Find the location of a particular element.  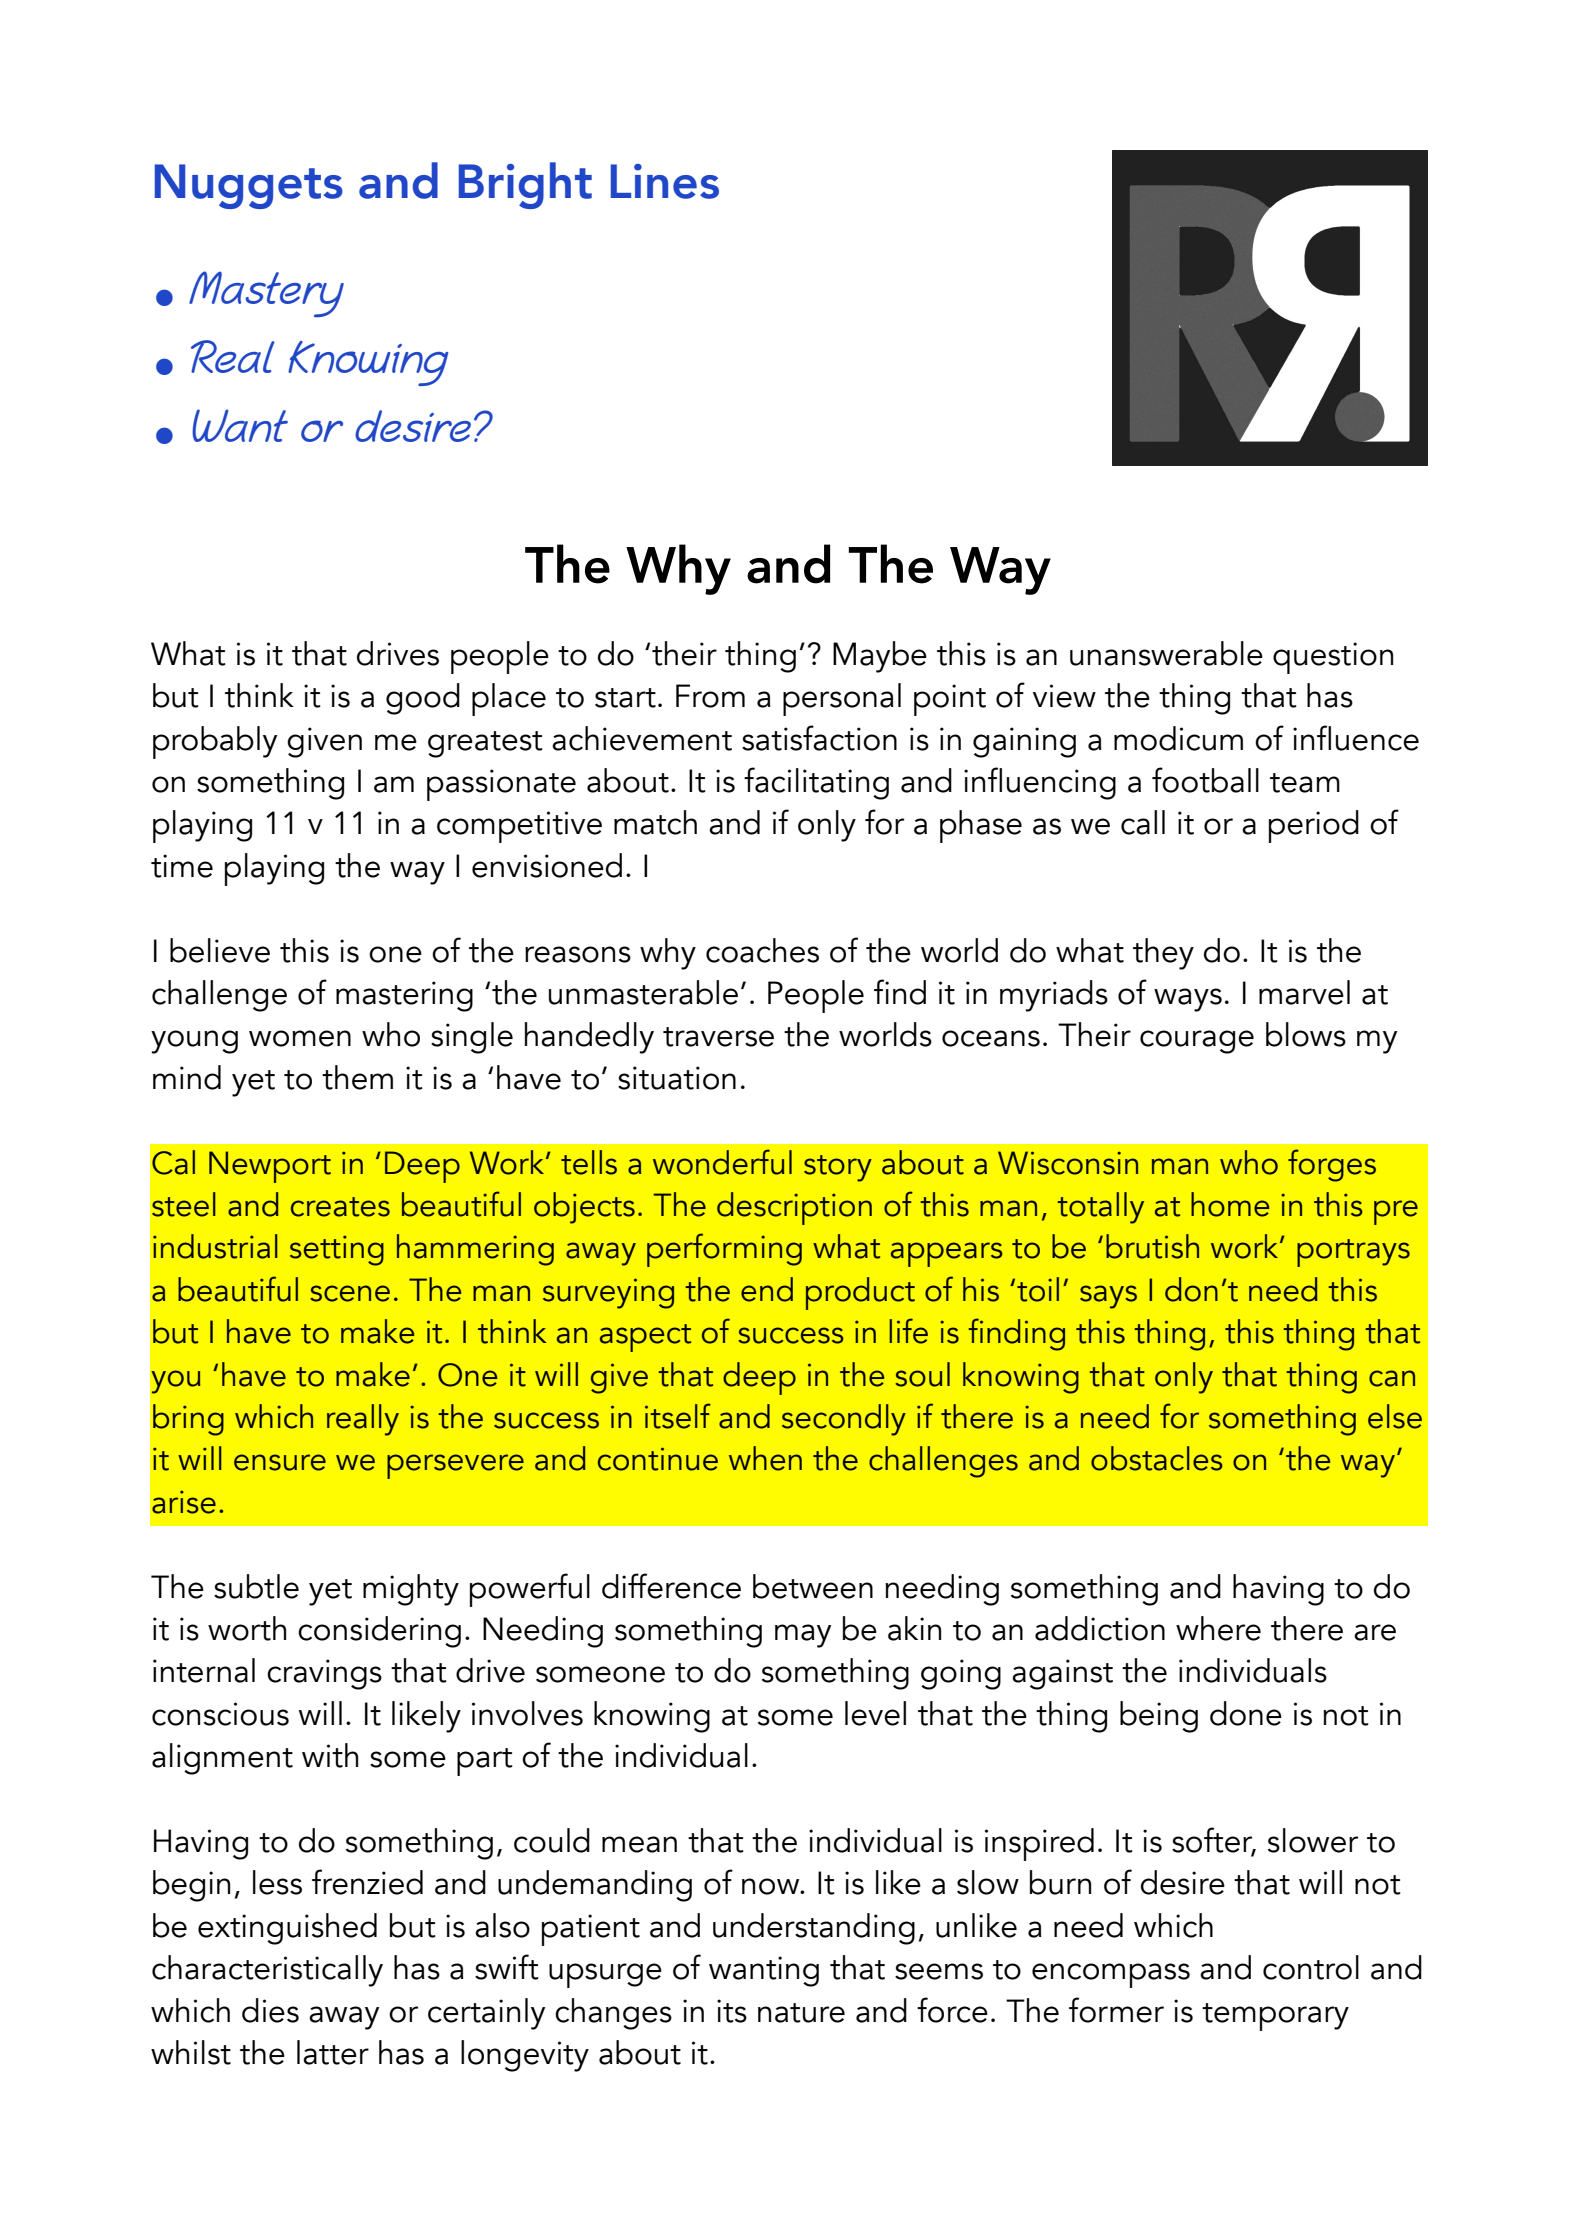

Lines is located at coordinates (665, 181).
